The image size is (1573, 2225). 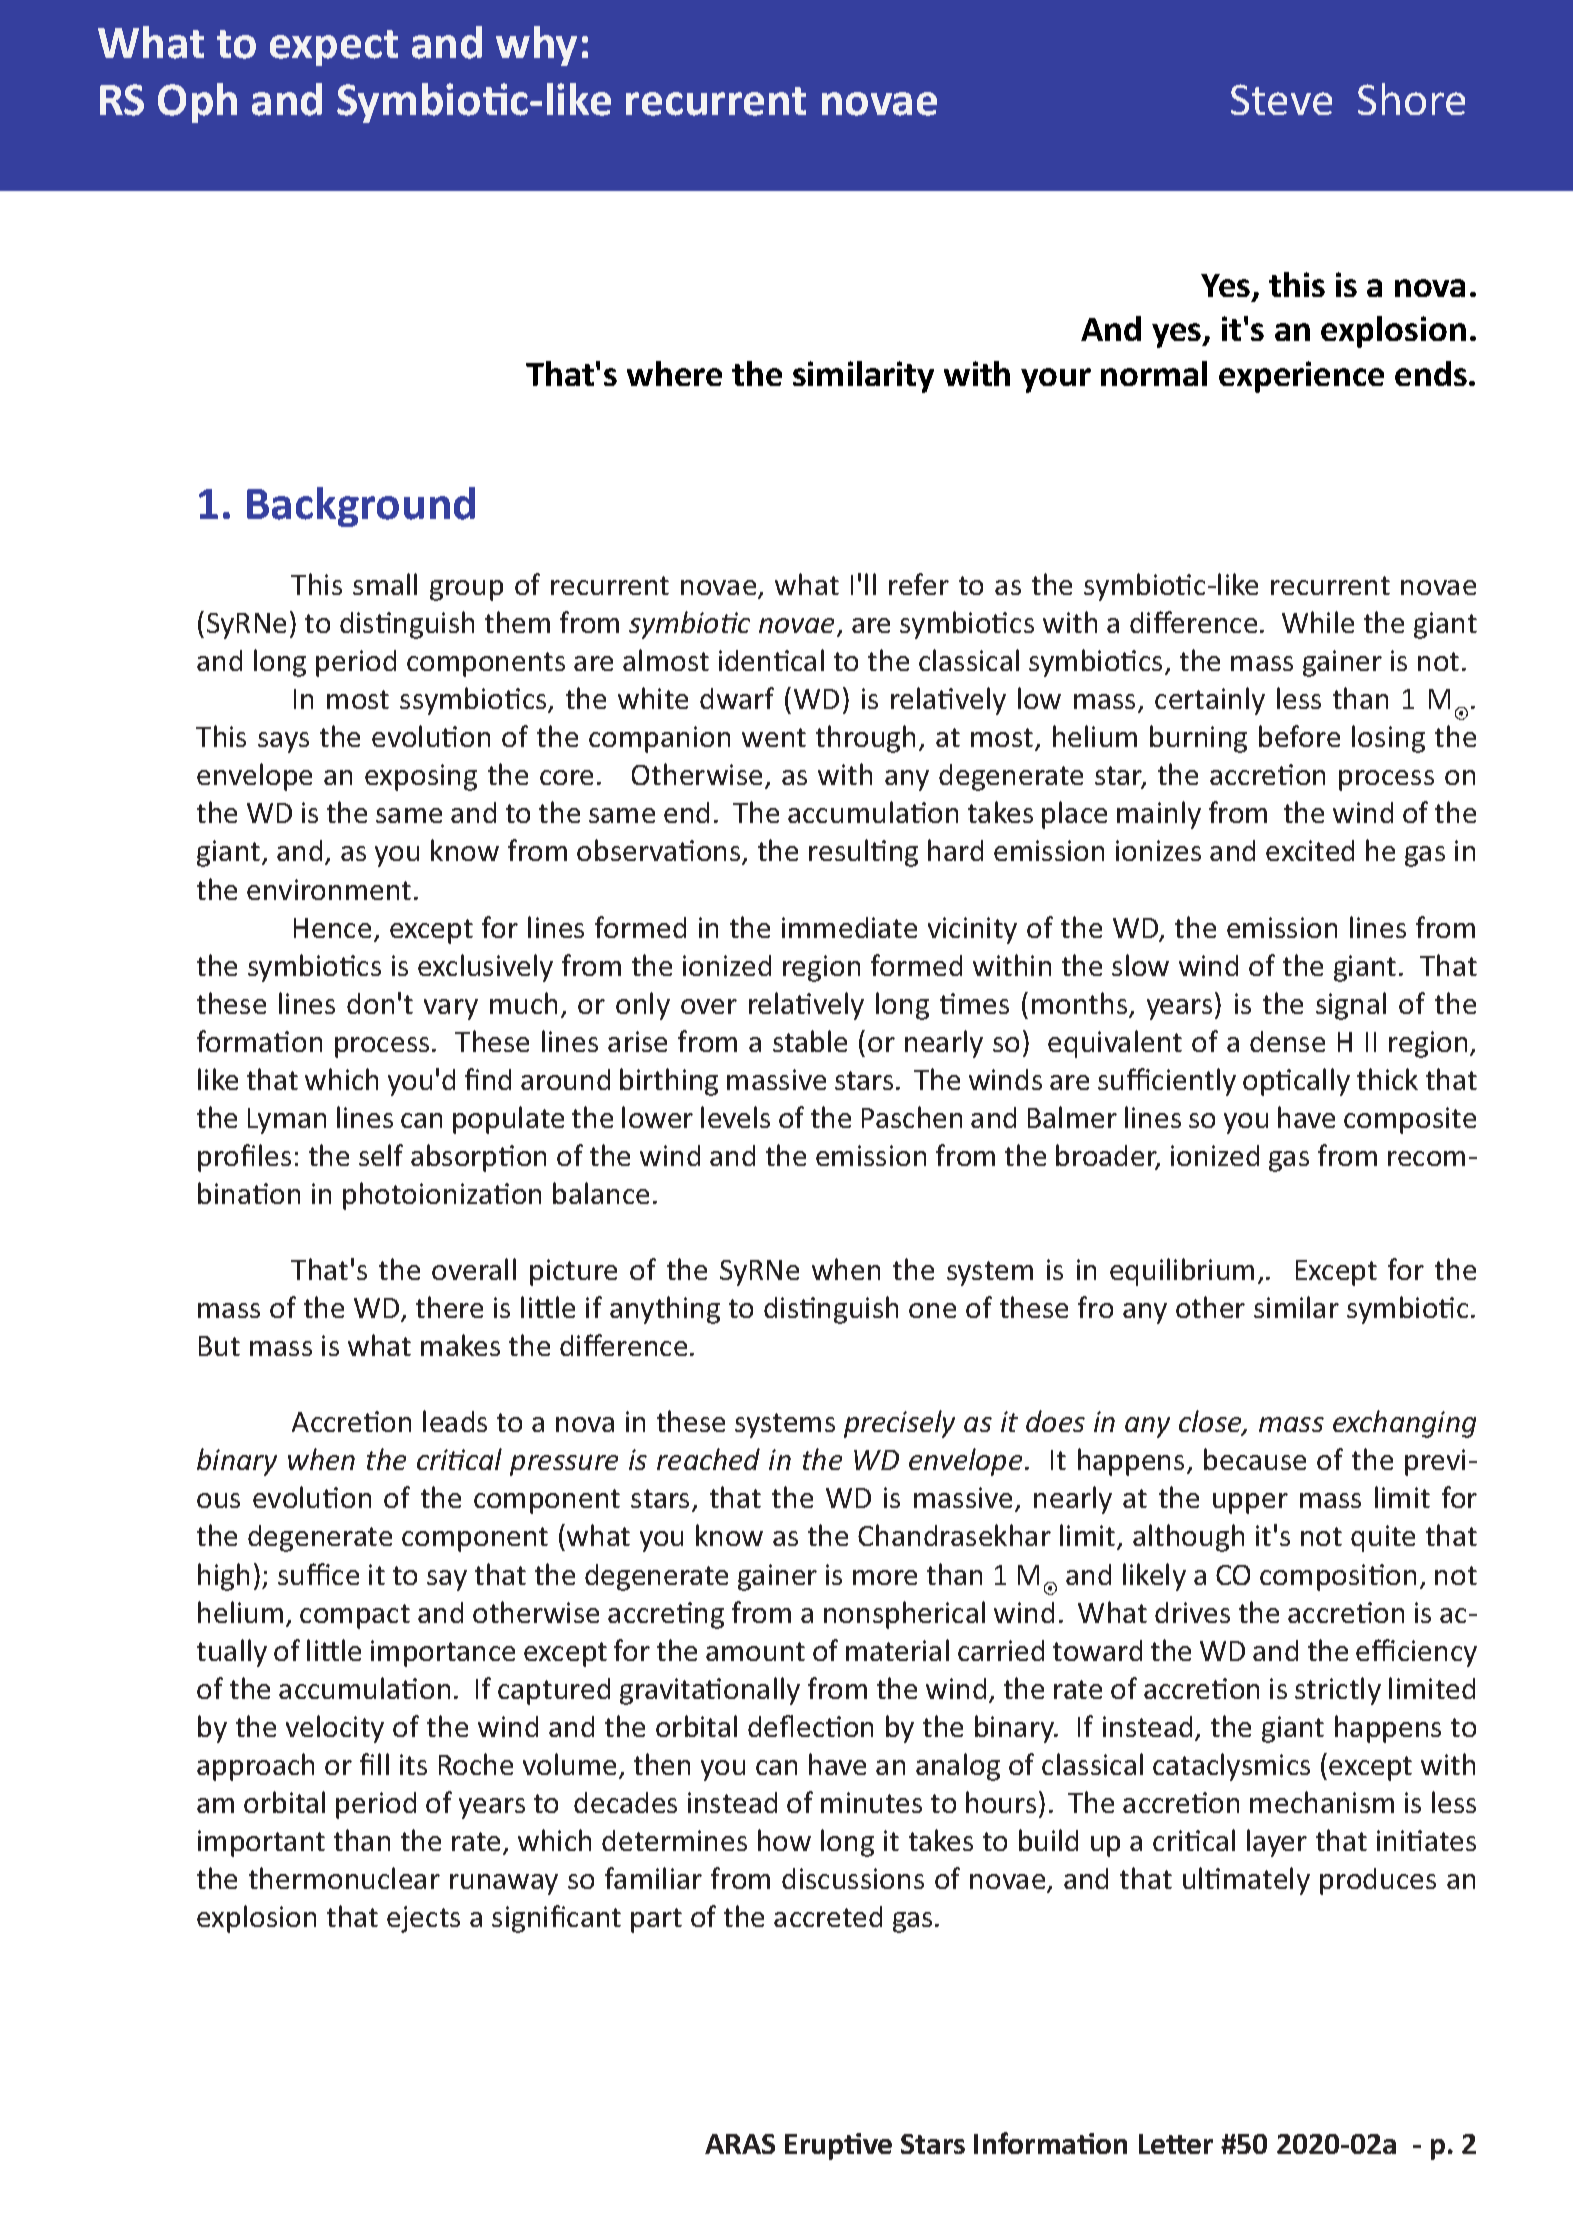 What do you see at coordinates (335, 1729) in the screenshot?
I see `velocity` at bounding box center [335, 1729].
